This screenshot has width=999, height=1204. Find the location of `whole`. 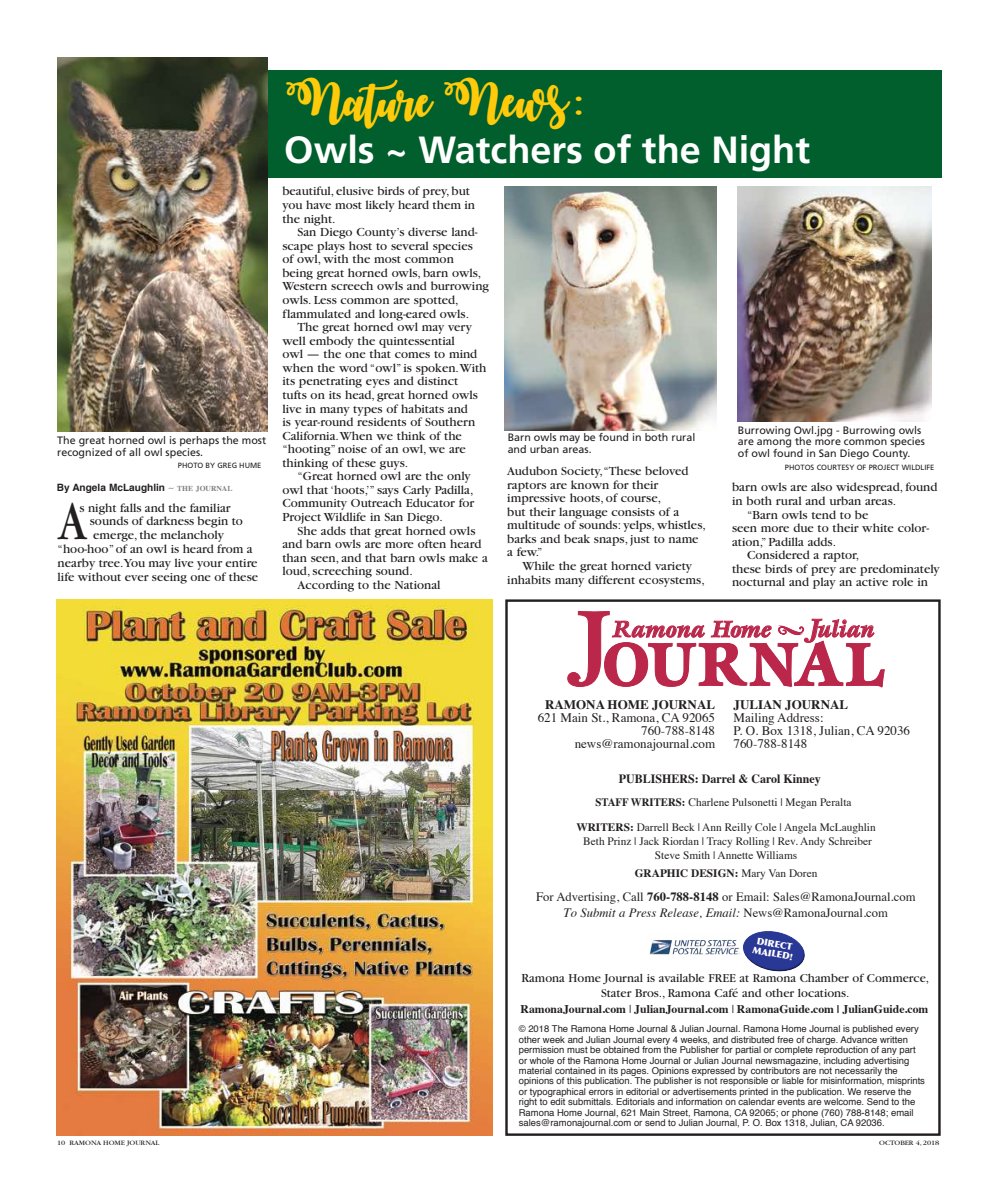

whole is located at coordinates (541, 1060).
